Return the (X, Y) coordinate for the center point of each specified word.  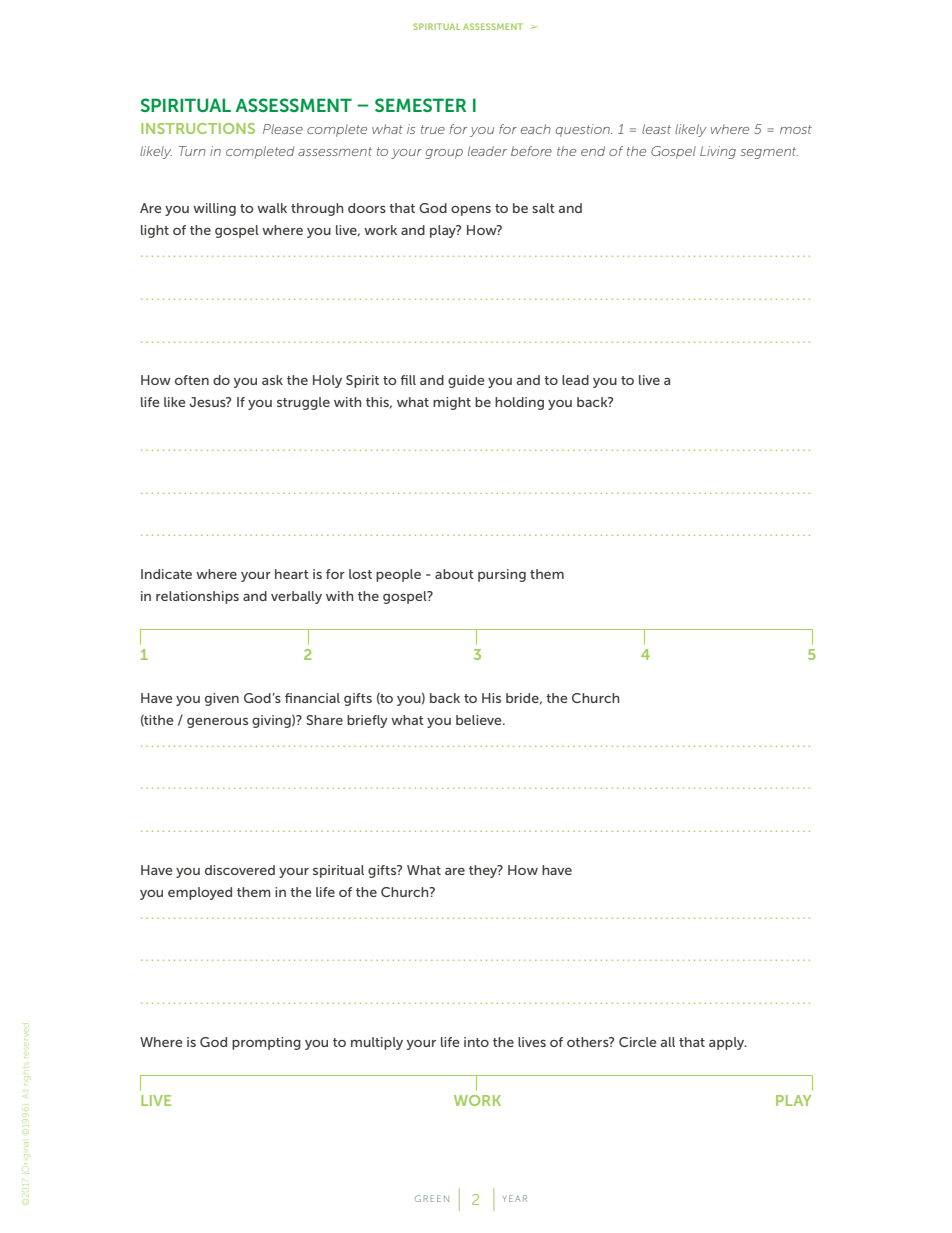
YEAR (515, 1198)
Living (718, 152)
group (444, 154)
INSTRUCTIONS (198, 128)
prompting (266, 1043)
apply (728, 1043)
